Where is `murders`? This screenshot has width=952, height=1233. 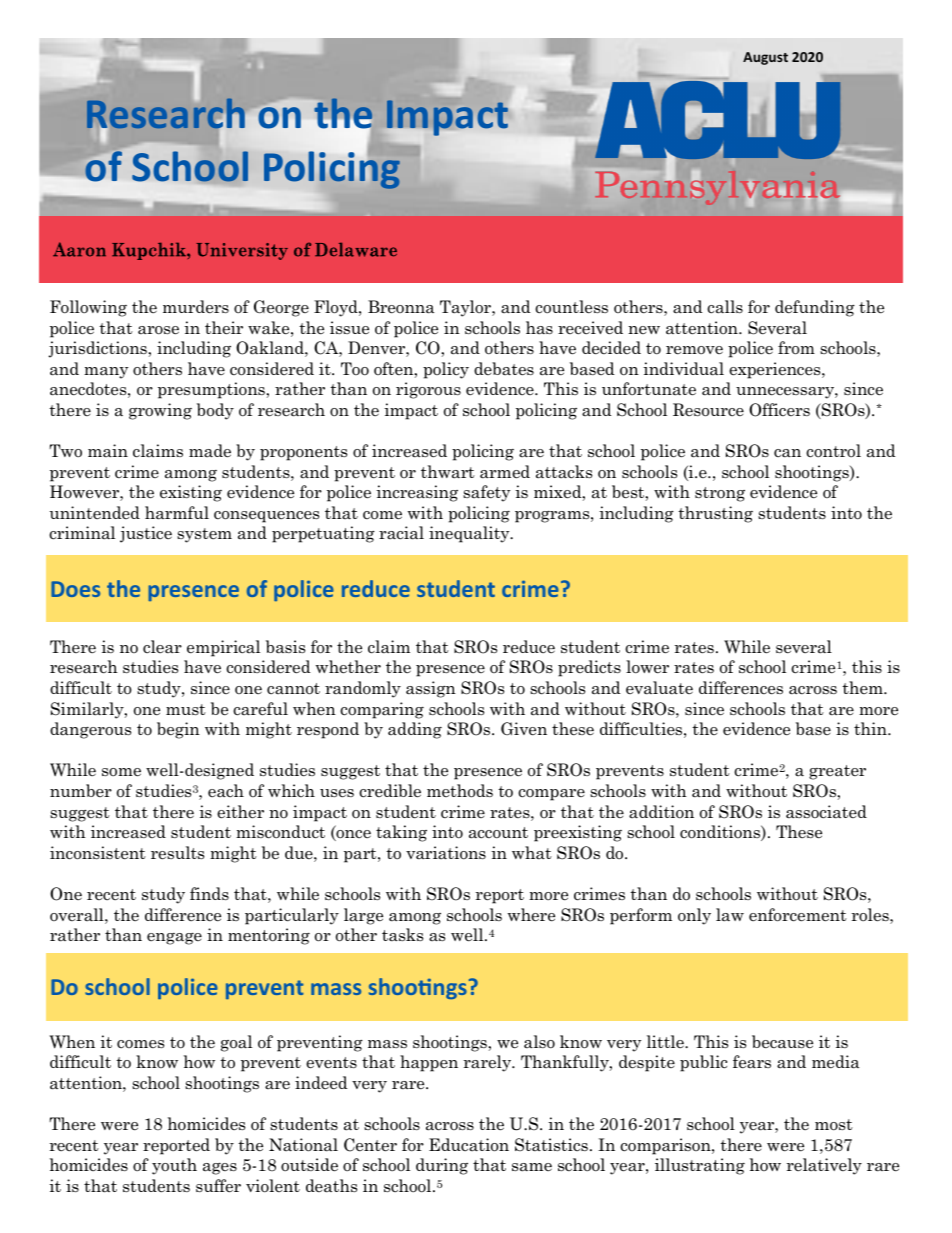
murders is located at coordinates (196, 307).
